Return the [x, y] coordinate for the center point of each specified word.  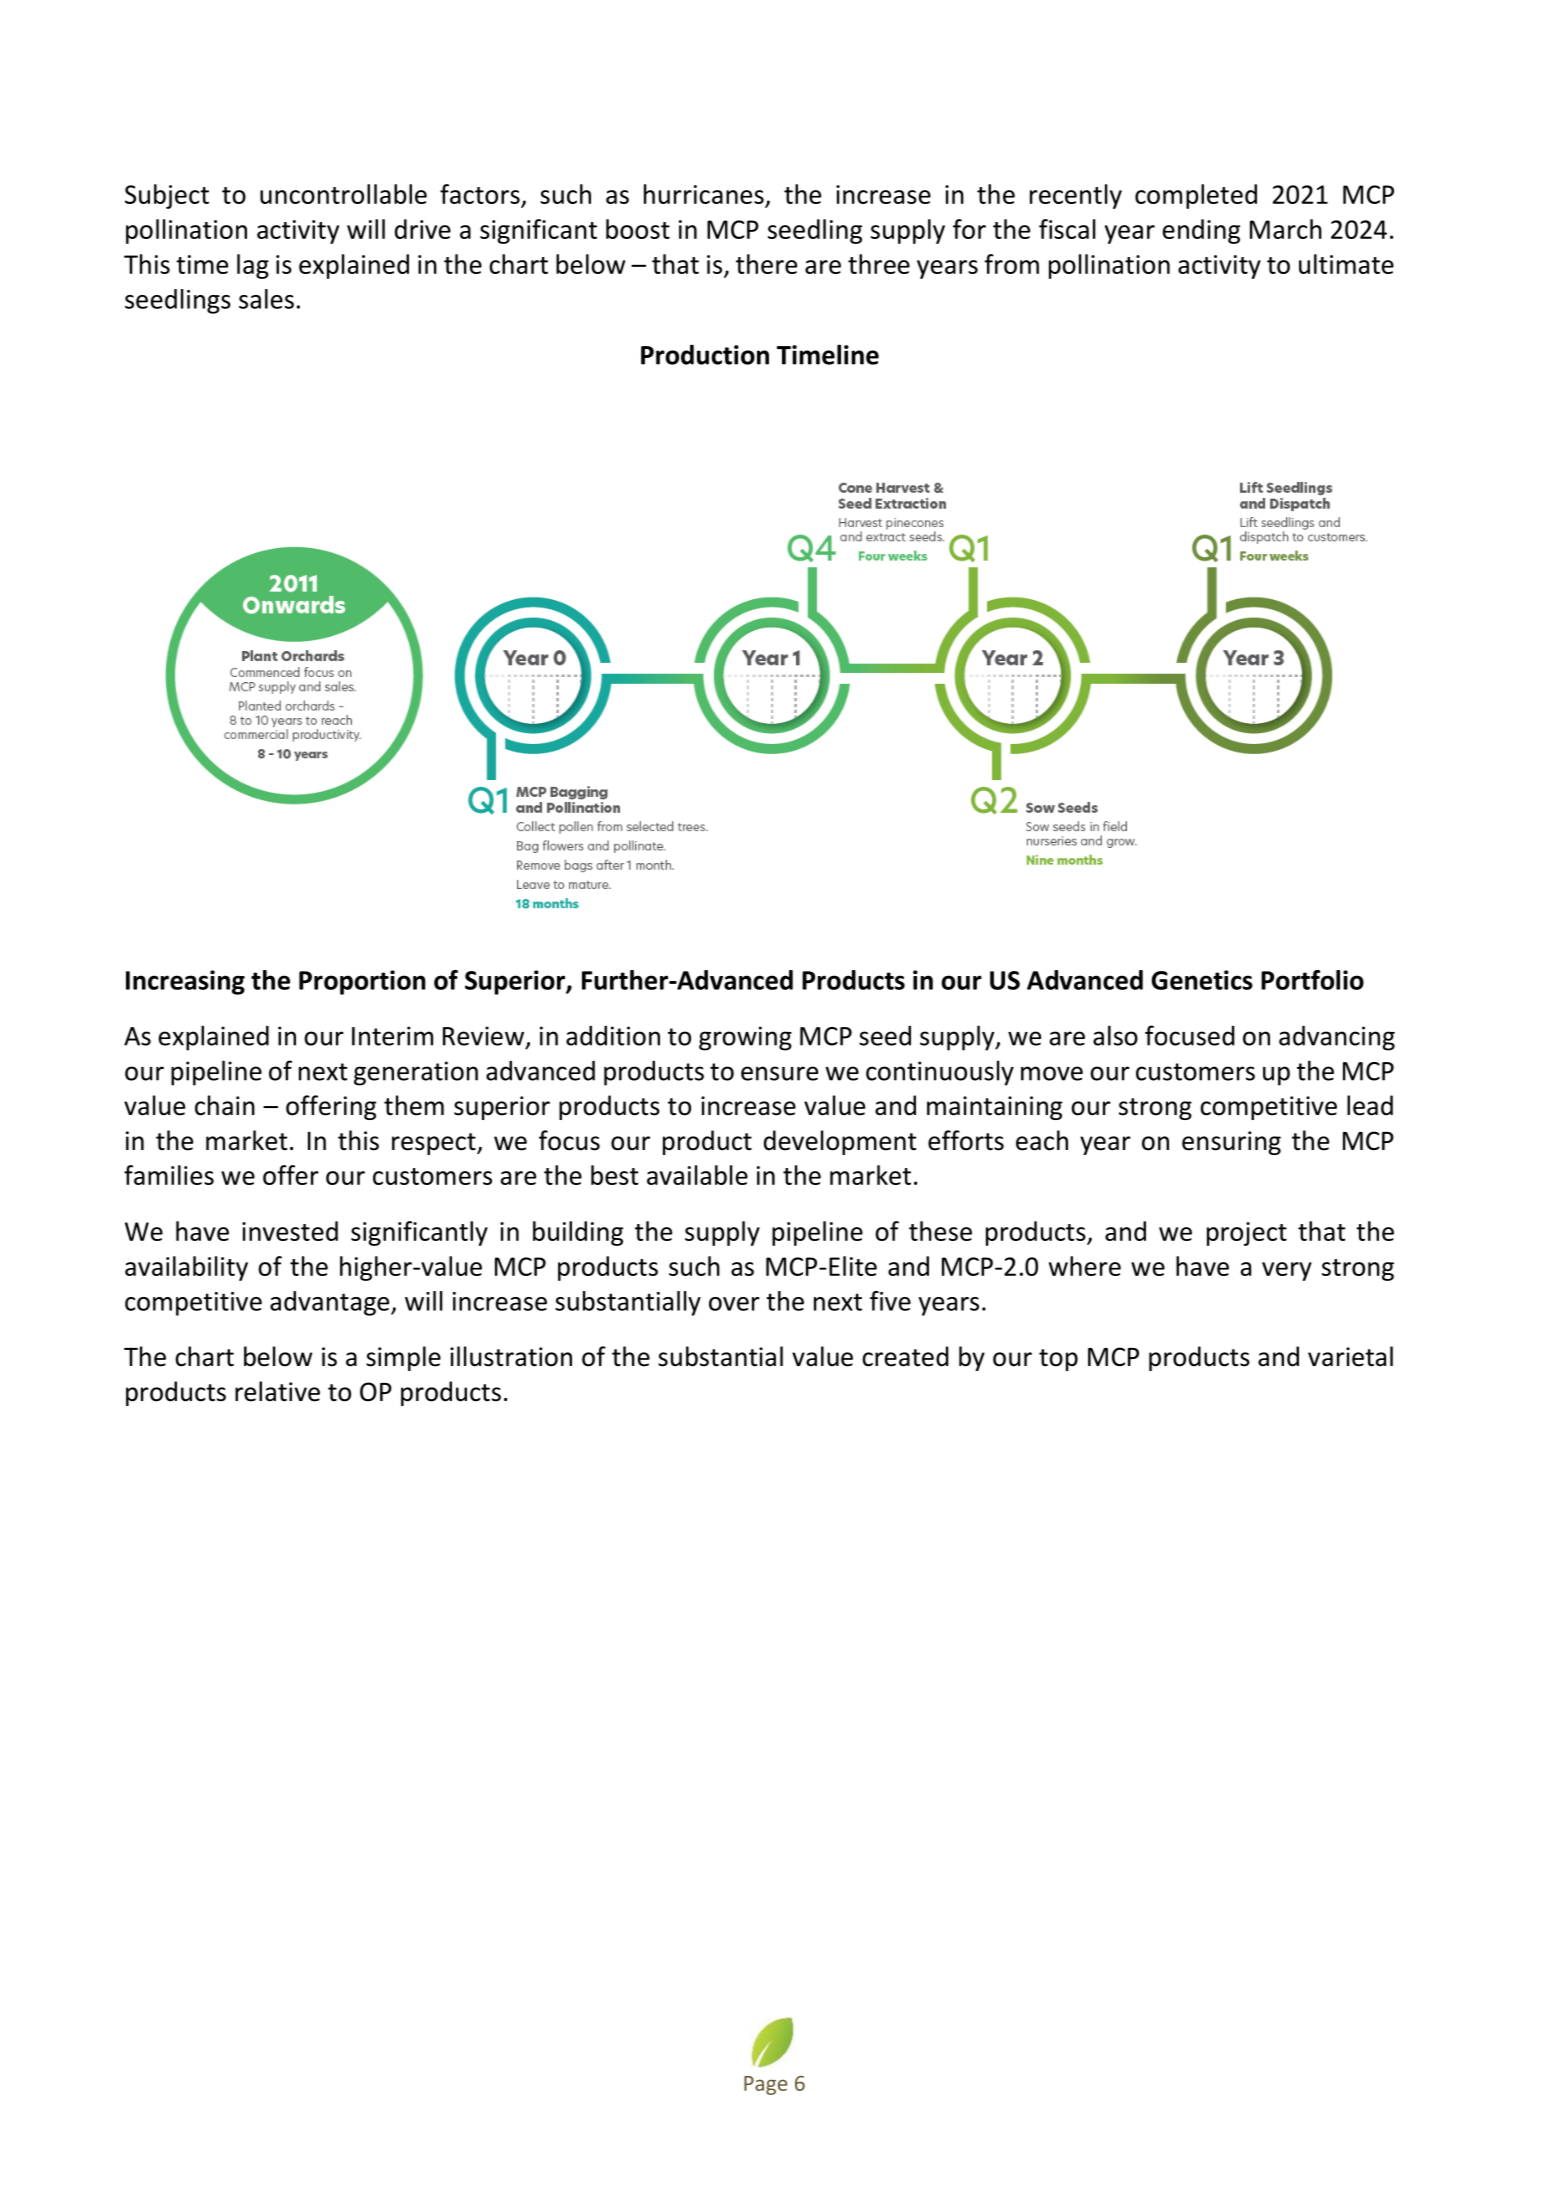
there [766, 264]
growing [745, 1038]
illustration [511, 1356]
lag [253, 266]
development [840, 1142]
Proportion [362, 982]
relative [277, 1391]
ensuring [1231, 1143]
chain [225, 1105]
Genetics [1202, 980]
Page [765, 2085]
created [905, 1356]
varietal [1350, 1356]
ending [1201, 231]
